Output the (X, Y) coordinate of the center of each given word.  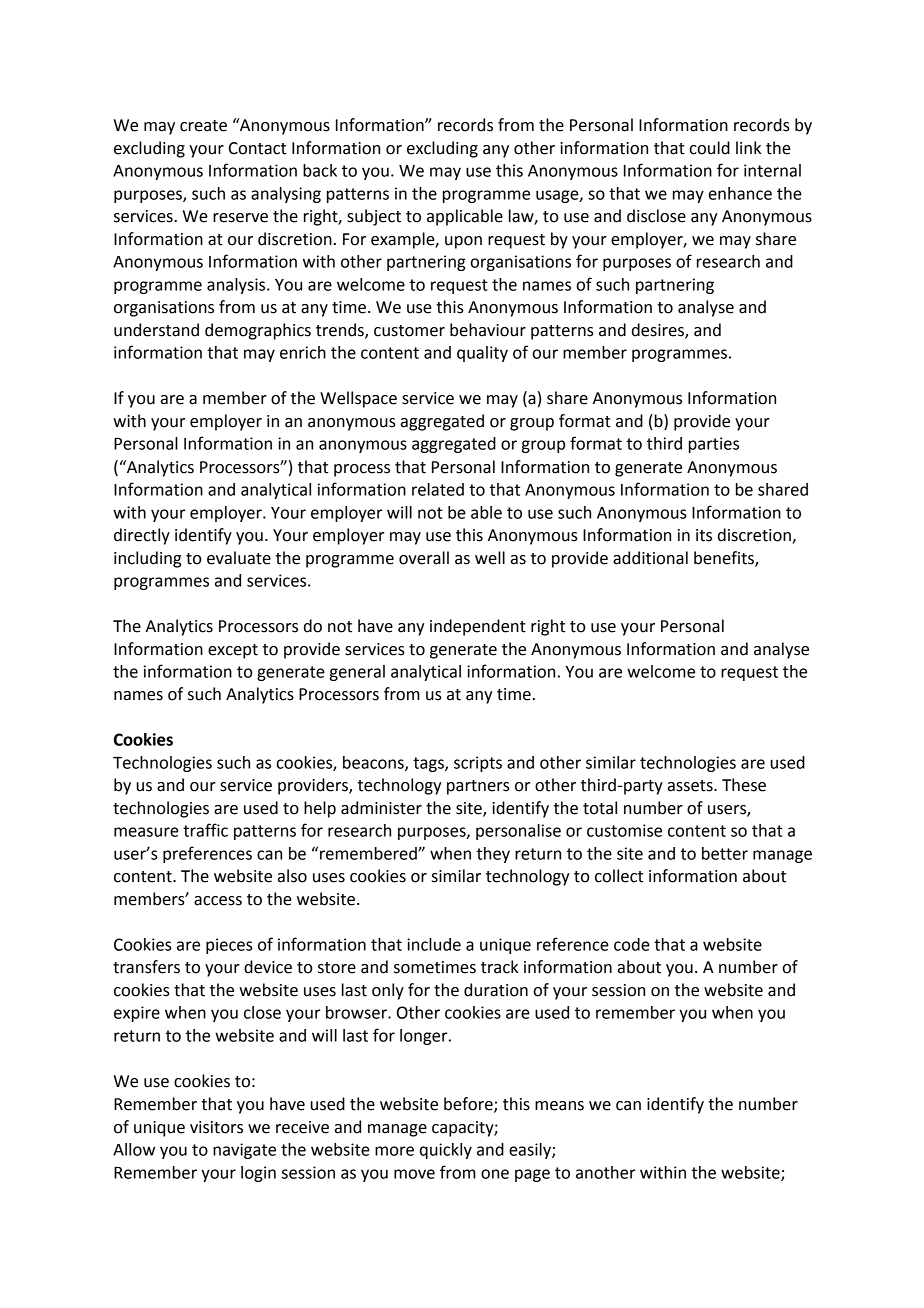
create (203, 126)
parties (714, 445)
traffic (205, 830)
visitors (216, 1127)
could (709, 148)
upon (463, 242)
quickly (446, 1151)
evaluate (239, 558)
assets (691, 786)
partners (478, 787)
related (438, 489)
